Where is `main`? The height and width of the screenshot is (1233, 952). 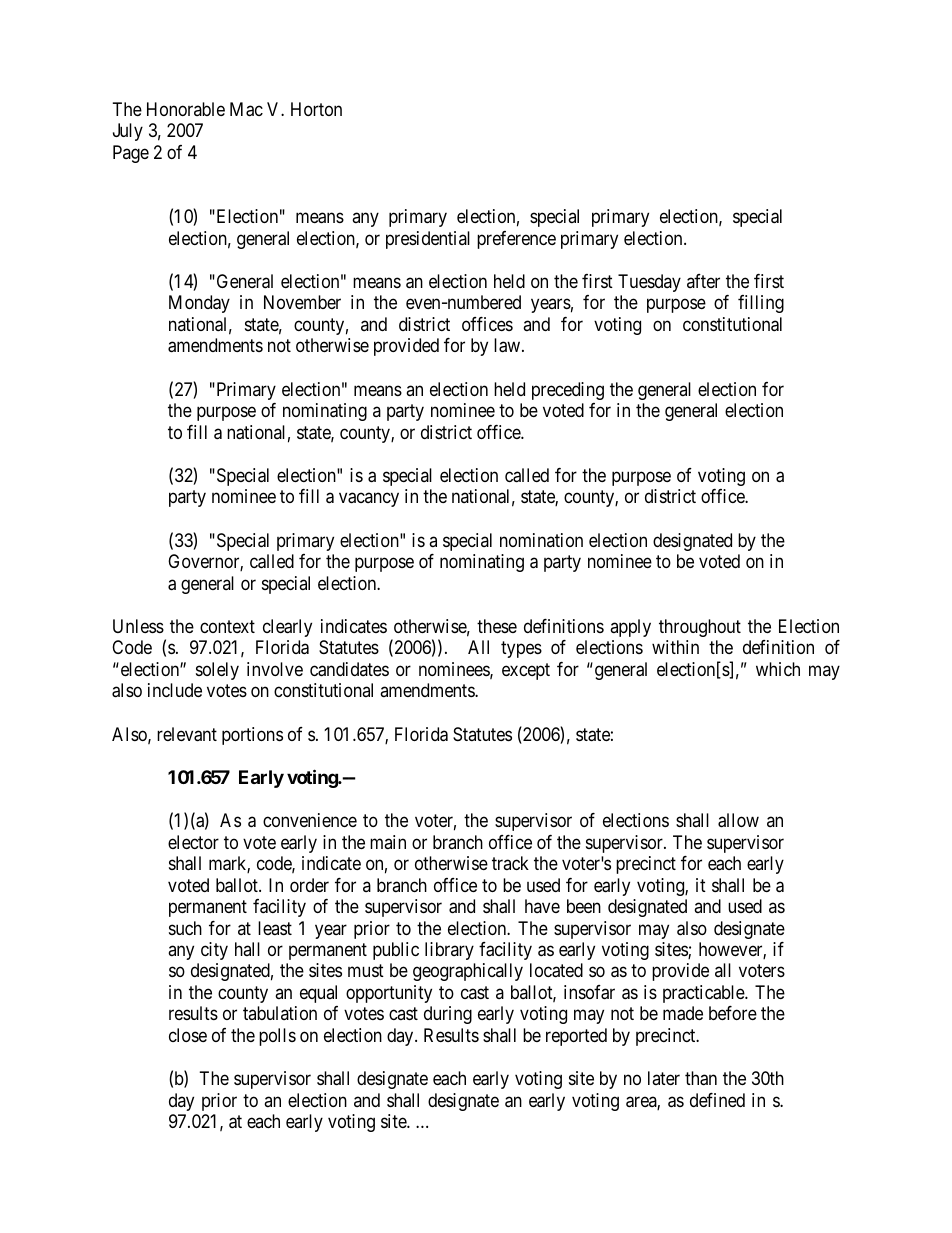 main is located at coordinates (388, 842).
